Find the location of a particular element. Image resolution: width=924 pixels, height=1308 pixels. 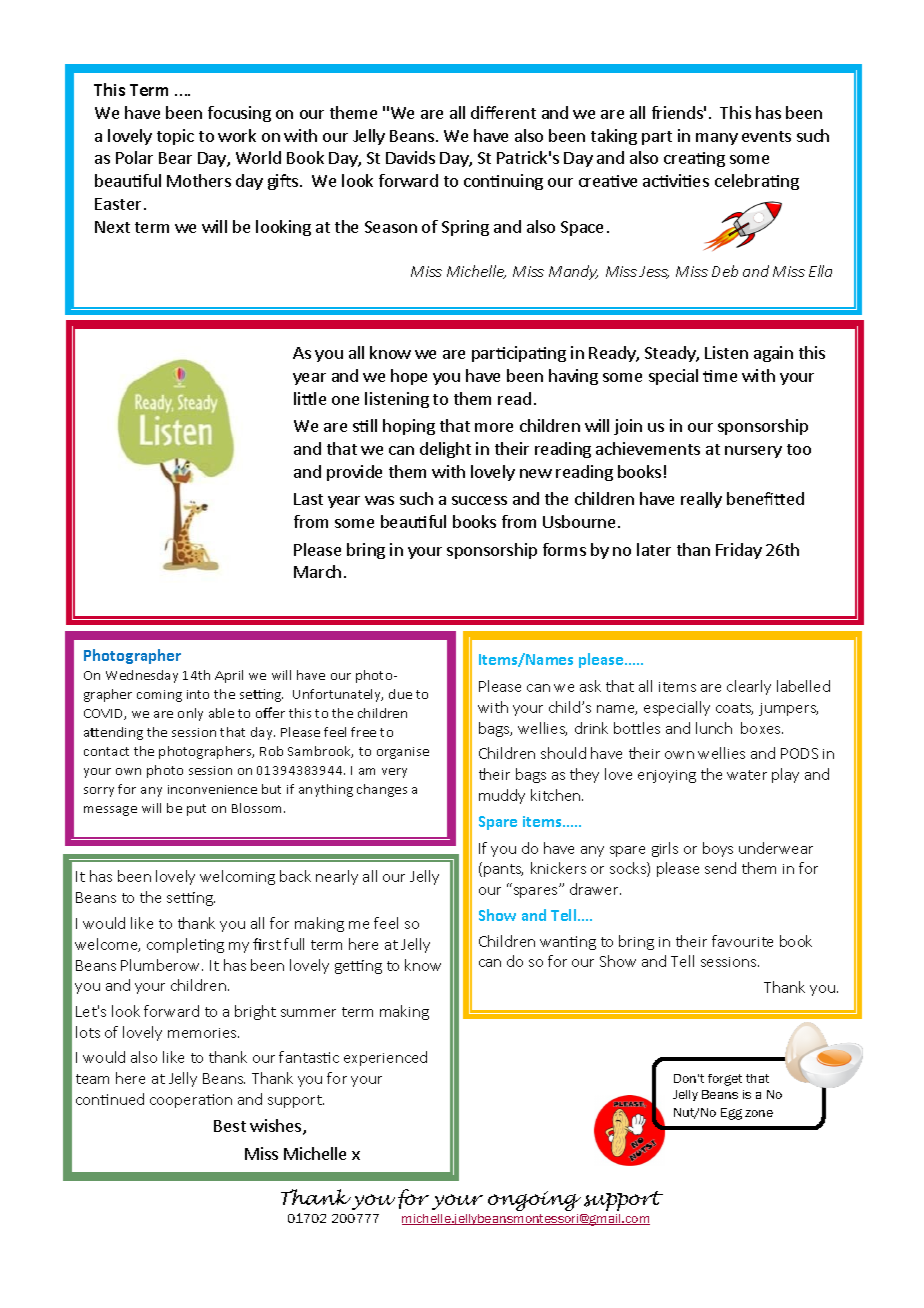

Last is located at coordinates (308, 499).
